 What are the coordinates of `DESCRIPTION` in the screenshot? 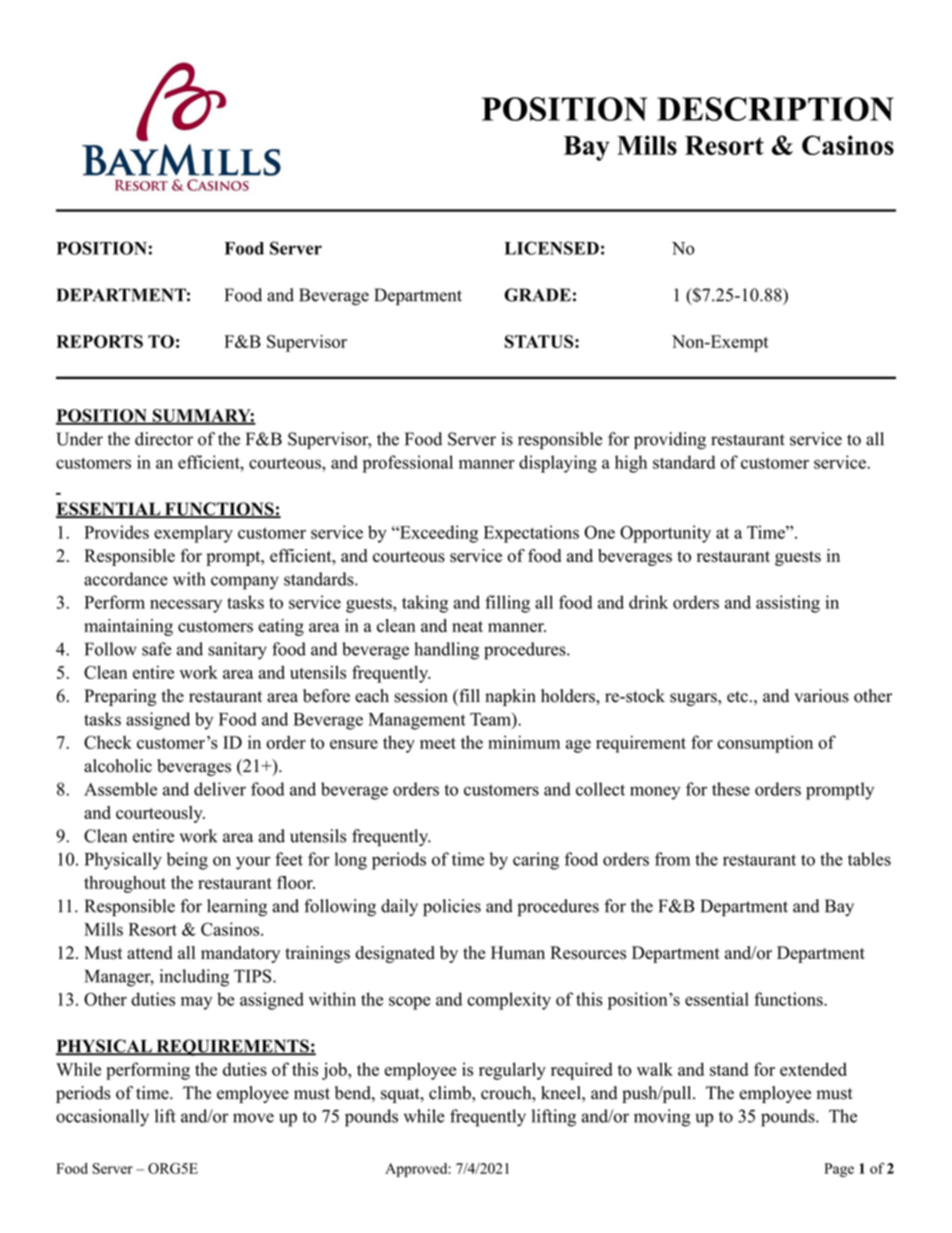 It's located at (775, 109).
